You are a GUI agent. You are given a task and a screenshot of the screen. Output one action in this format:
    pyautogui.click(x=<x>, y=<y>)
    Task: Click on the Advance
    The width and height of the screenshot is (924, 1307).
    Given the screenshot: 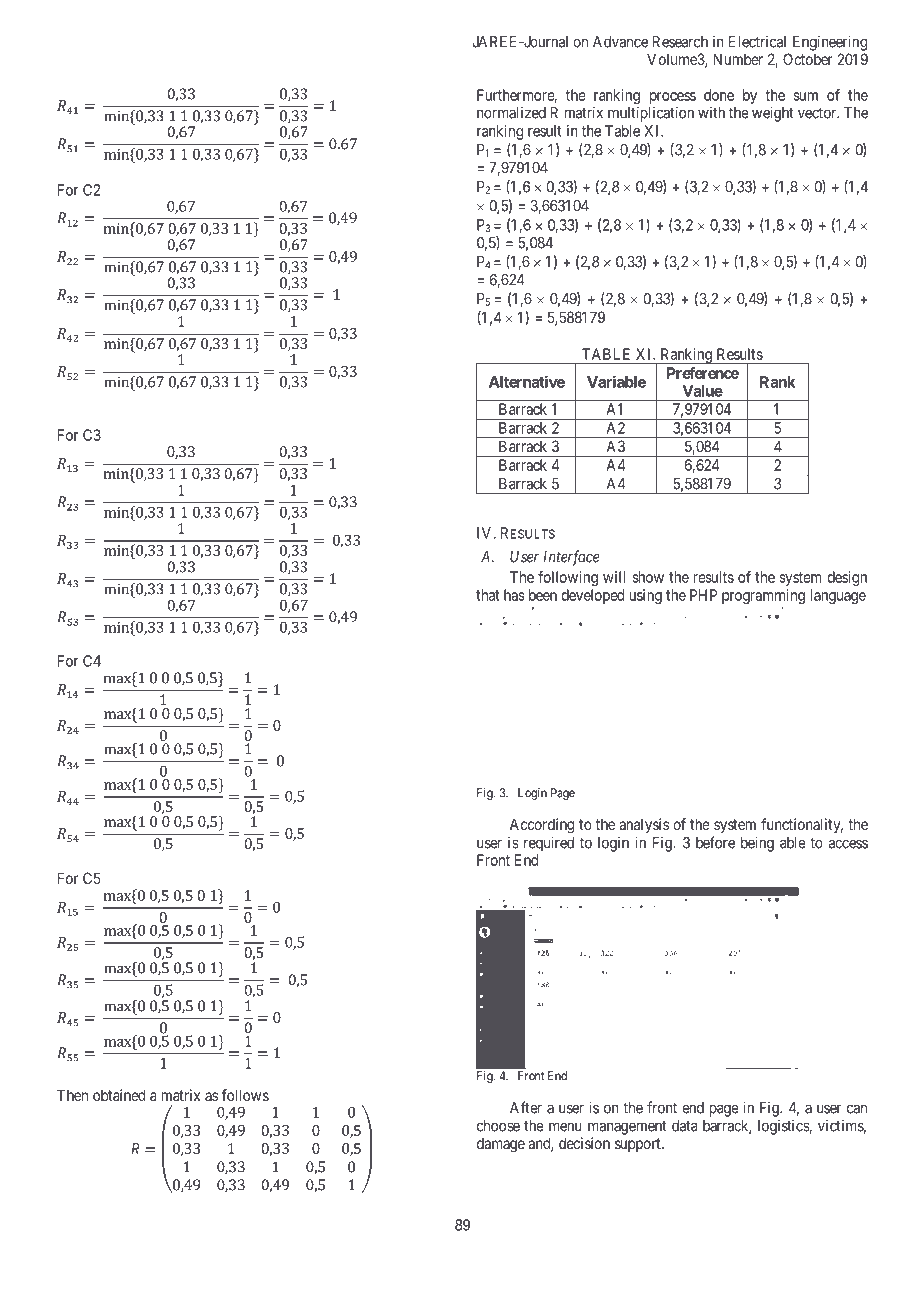 What is the action you would take?
    pyautogui.click(x=620, y=42)
